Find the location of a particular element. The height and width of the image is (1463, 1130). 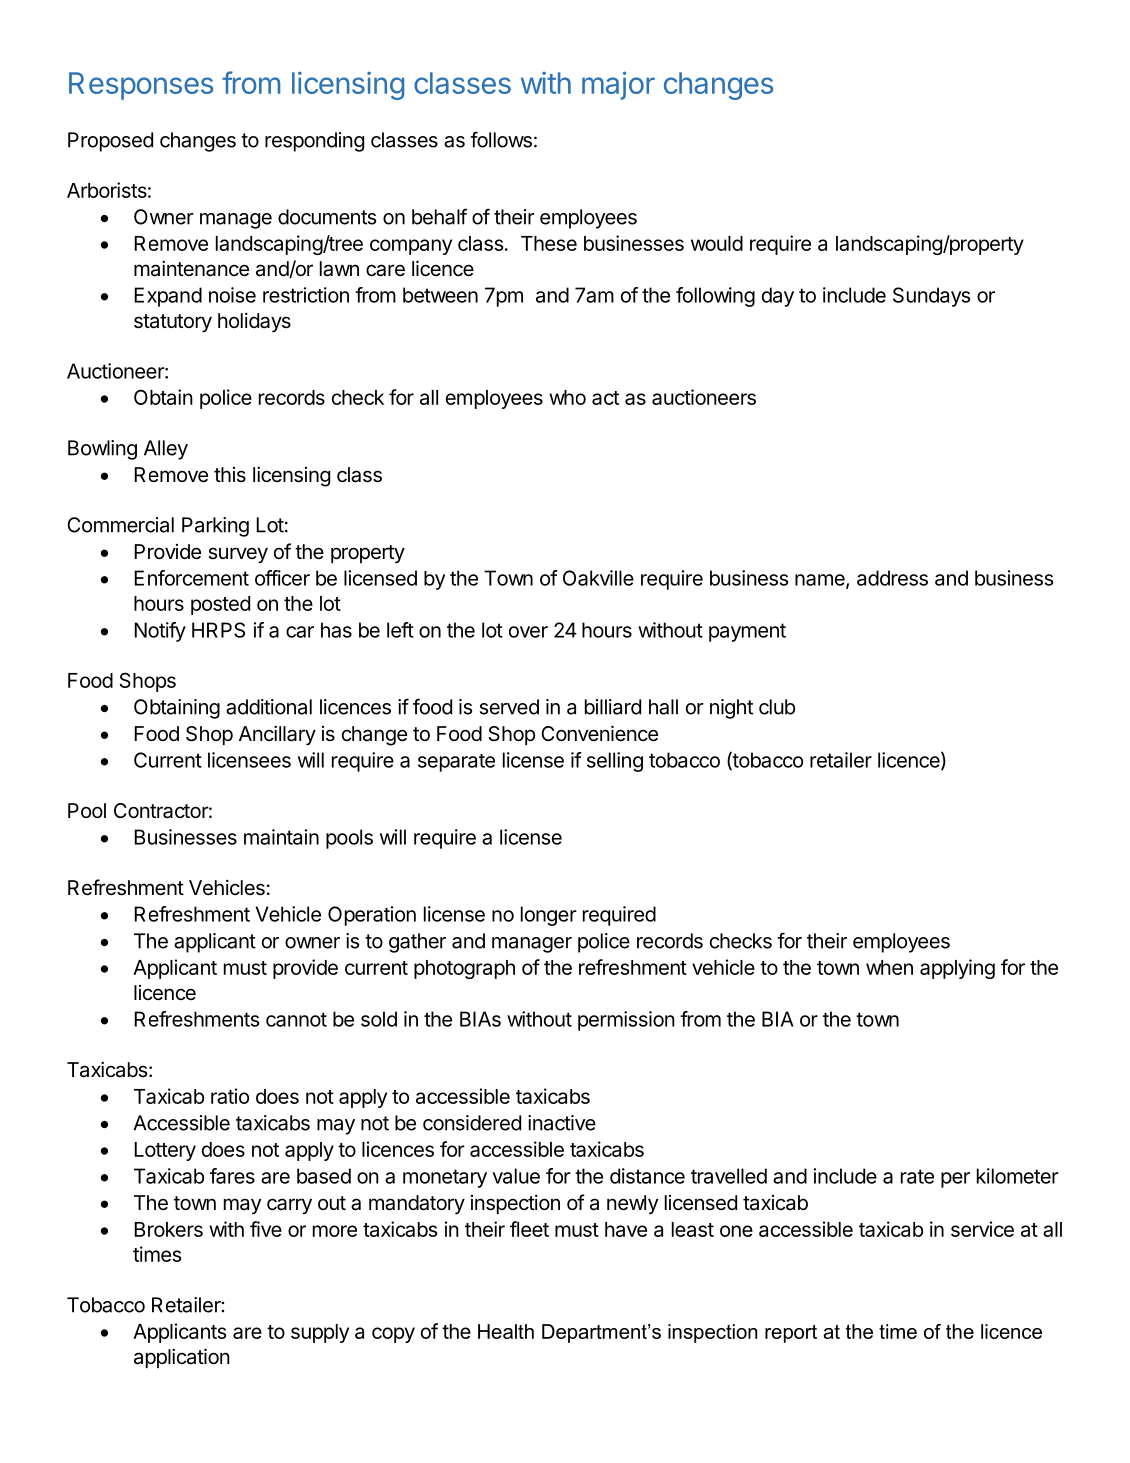

Convenience is located at coordinates (599, 733).
